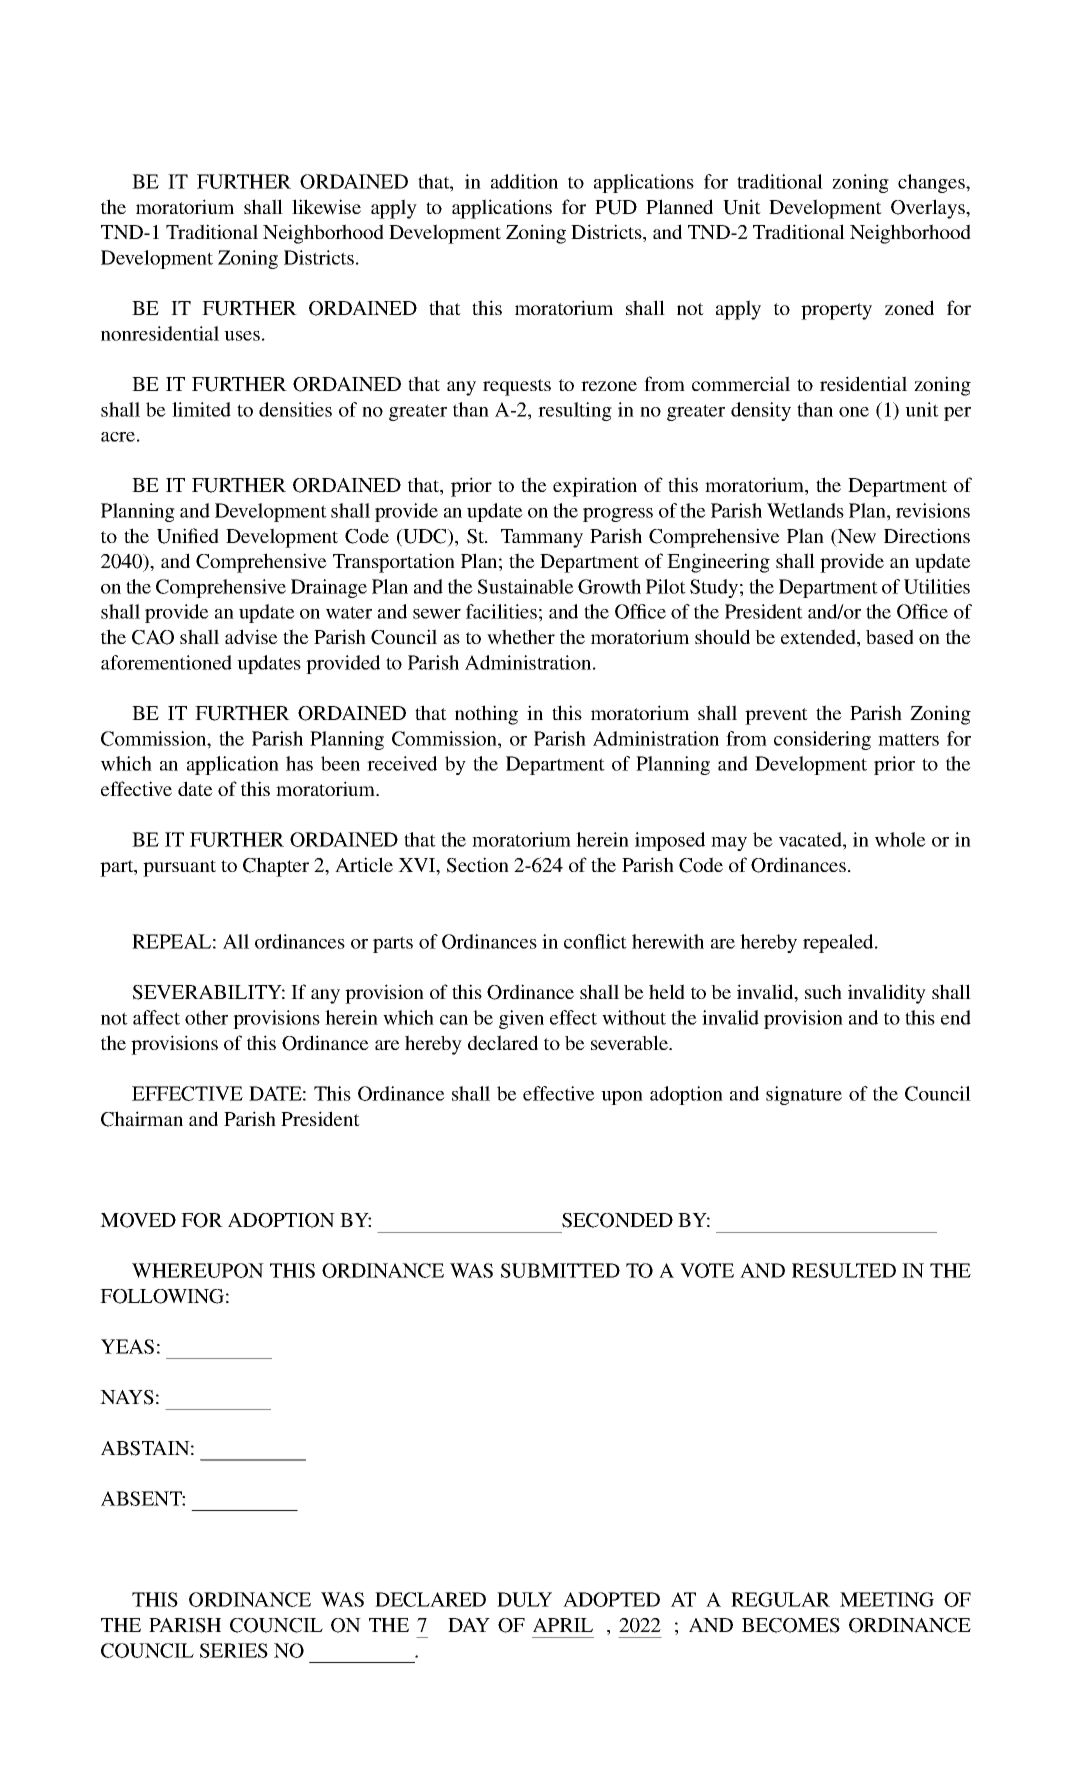 The height and width of the screenshot is (1766, 1072). Describe the element at coordinates (138, 1220) in the screenshot. I see `MOVED` at that location.
